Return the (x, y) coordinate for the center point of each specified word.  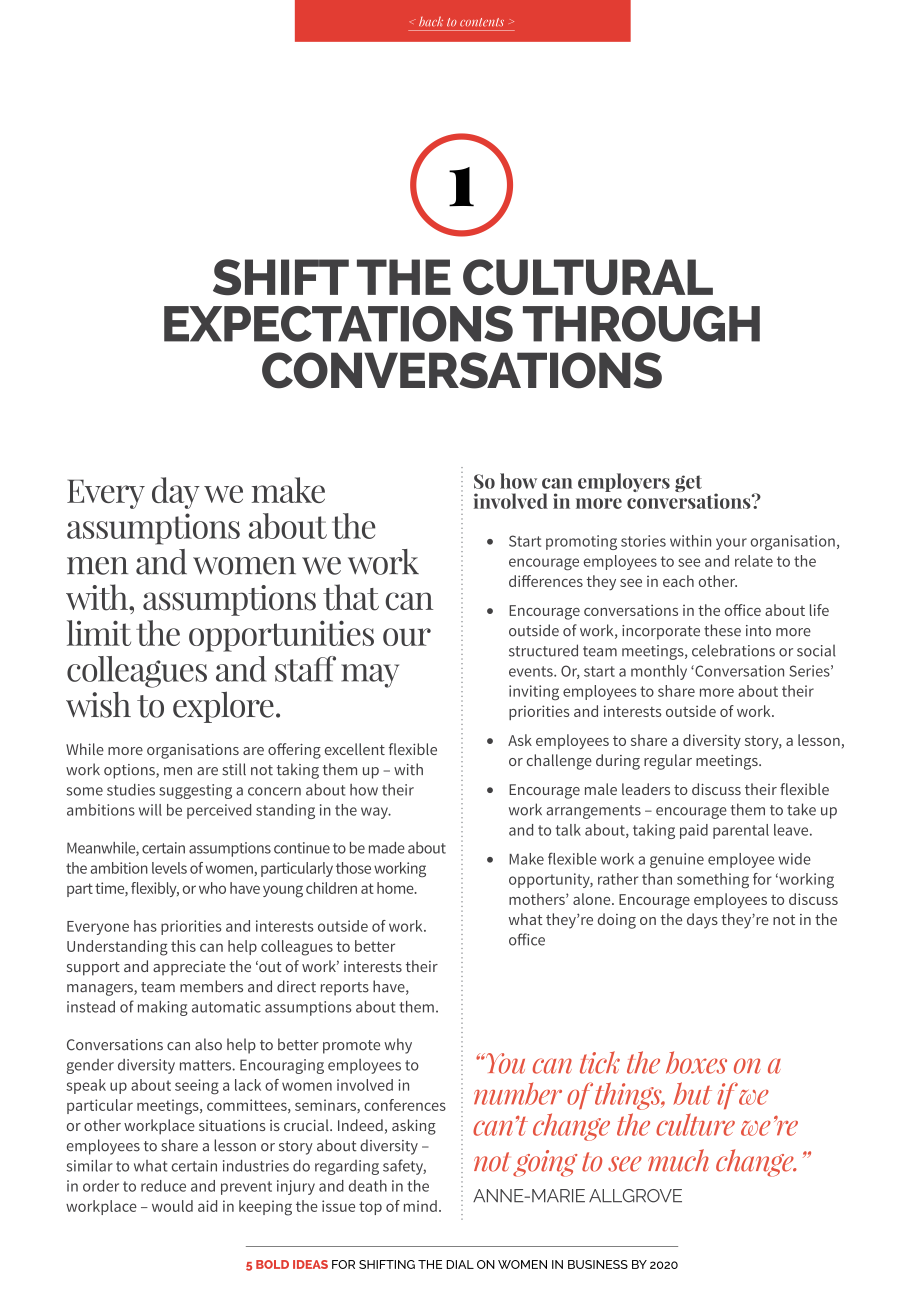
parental (741, 831)
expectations (338, 324)
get (688, 483)
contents (482, 22)
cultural (588, 277)
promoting (581, 542)
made (387, 848)
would (172, 1206)
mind (420, 1206)
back (431, 21)
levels (169, 868)
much (678, 1160)
